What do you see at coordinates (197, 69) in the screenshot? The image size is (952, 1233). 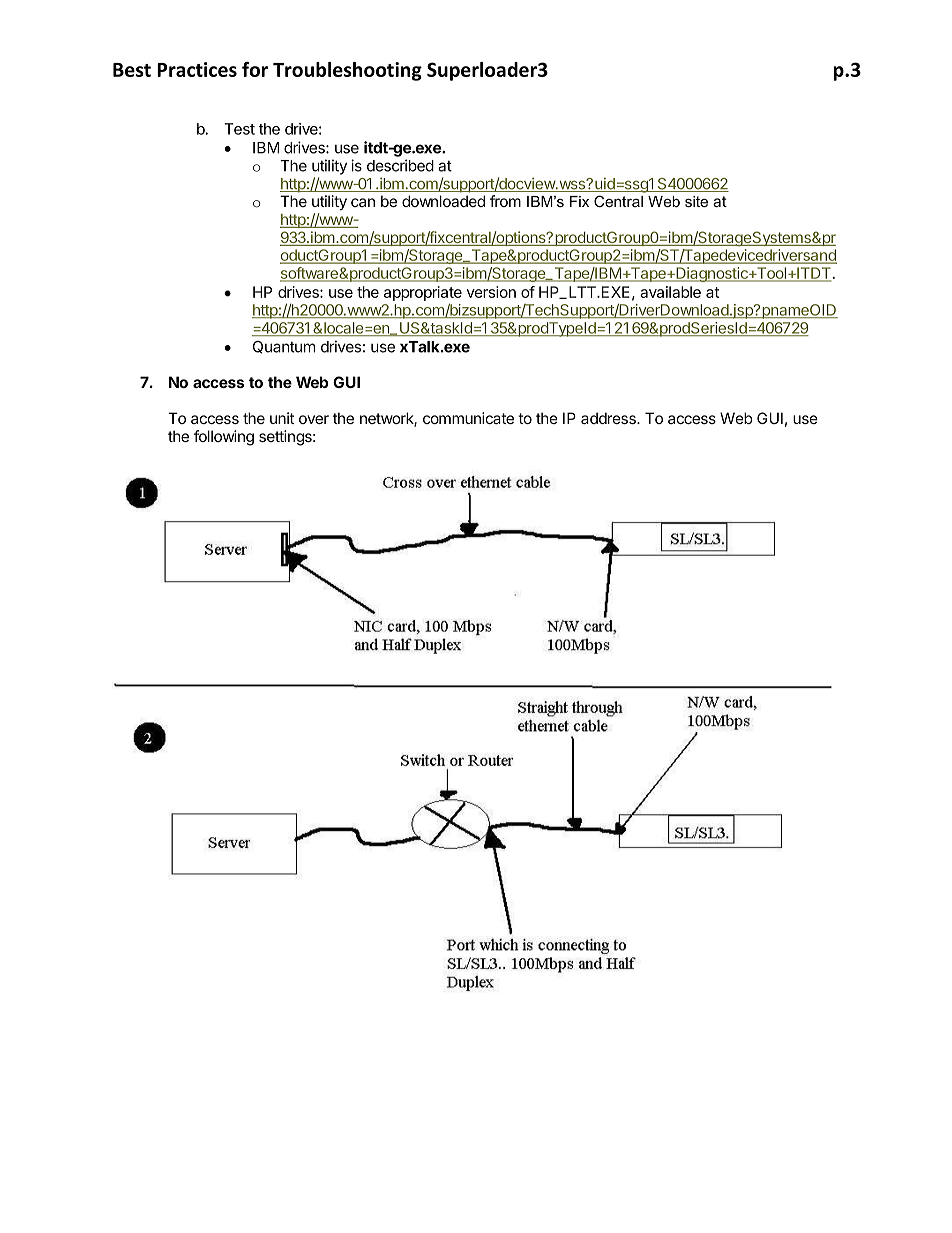 I see `Practices` at bounding box center [197, 69].
